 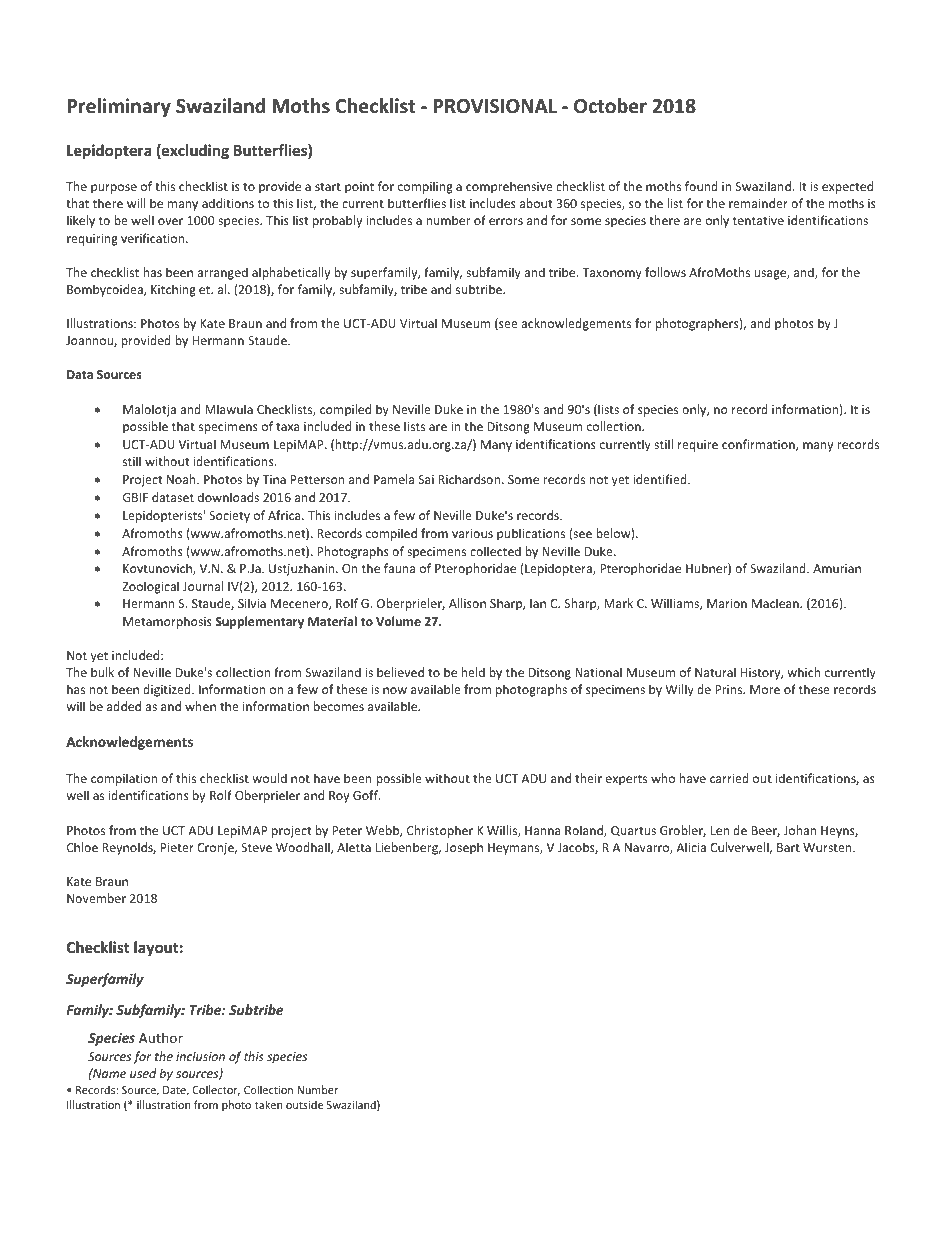 What do you see at coordinates (701, 186) in the document?
I see `found` at bounding box center [701, 186].
